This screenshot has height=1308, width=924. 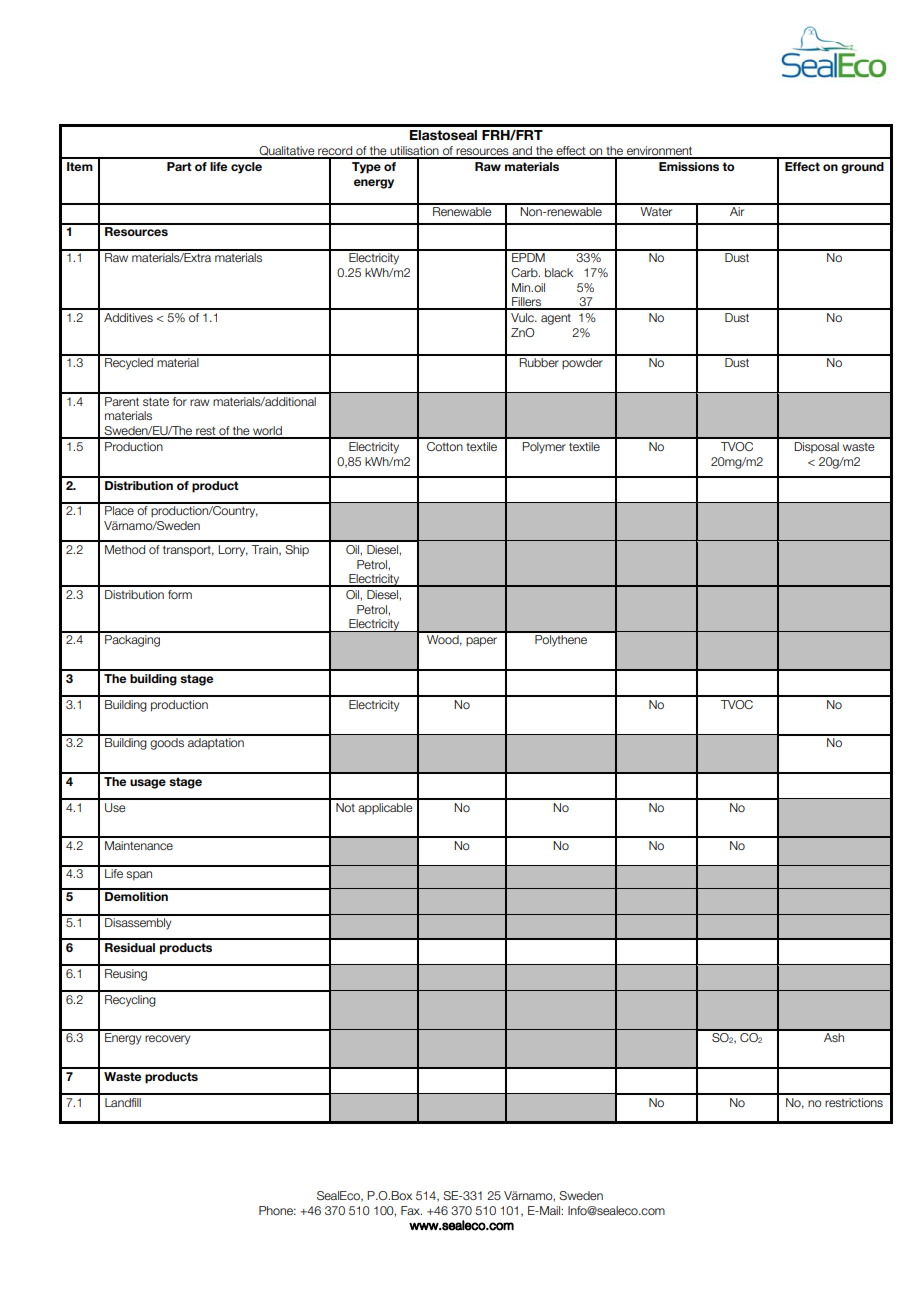 What do you see at coordinates (148, 784) in the screenshot?
I see `usage` at bounding box center [148, 784].
